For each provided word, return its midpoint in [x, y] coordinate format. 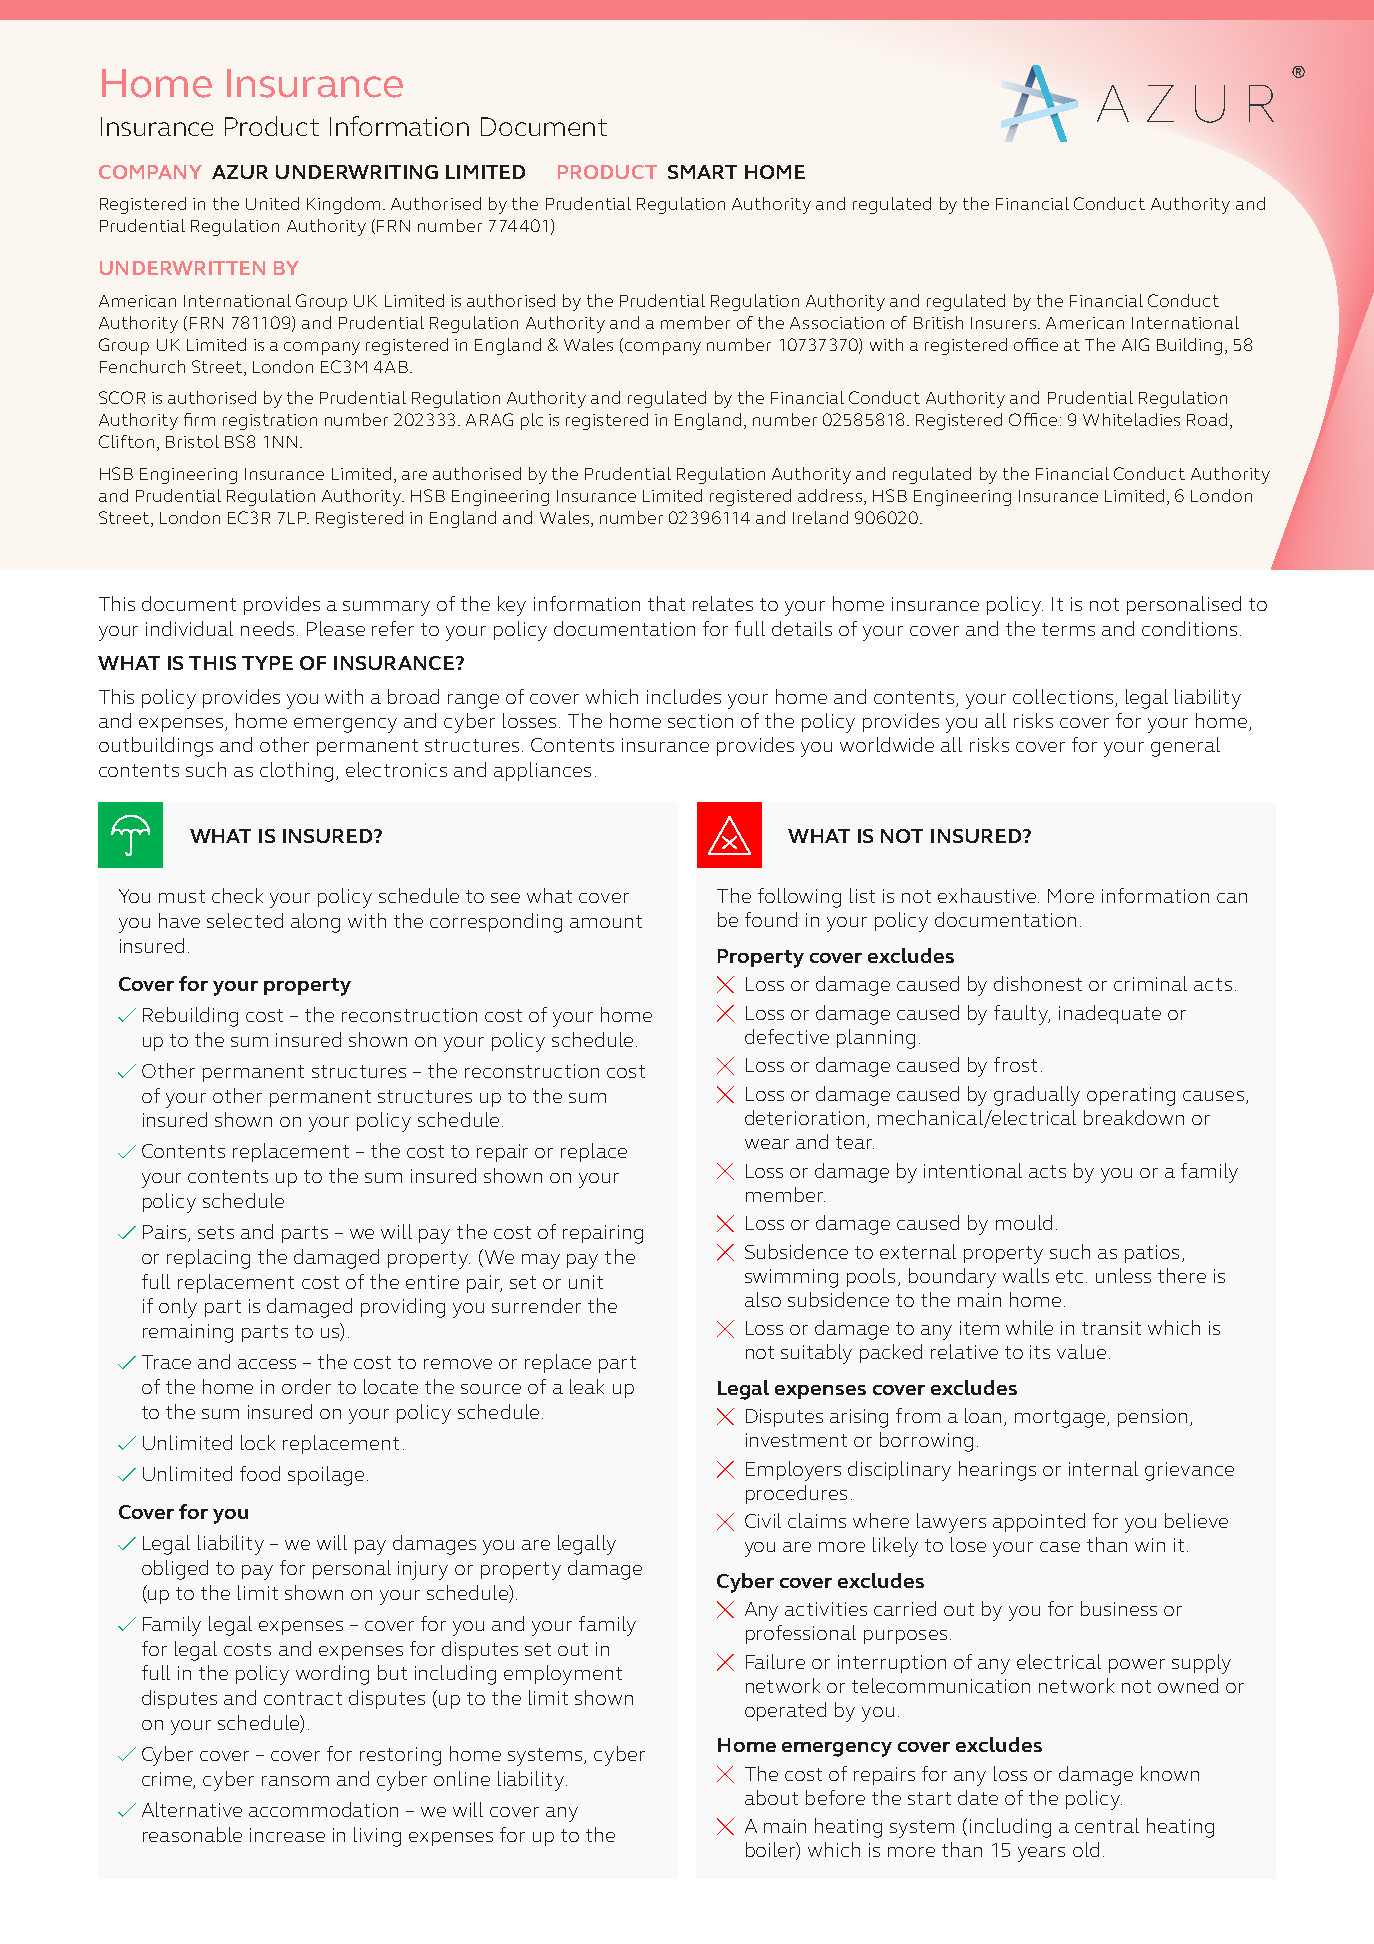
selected [245, 920]
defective [787, 1036]
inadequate [1110, 1014]
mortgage [1061, 1419]
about [771, 1797]
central [1107, 1825]
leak [587, 1386]
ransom [295, 1781]
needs [267, 628]
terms [1068, 629]
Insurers [1003, 323]
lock [258, 1442]
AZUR [240, 172]
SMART [702, 172]
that [666, 603]
